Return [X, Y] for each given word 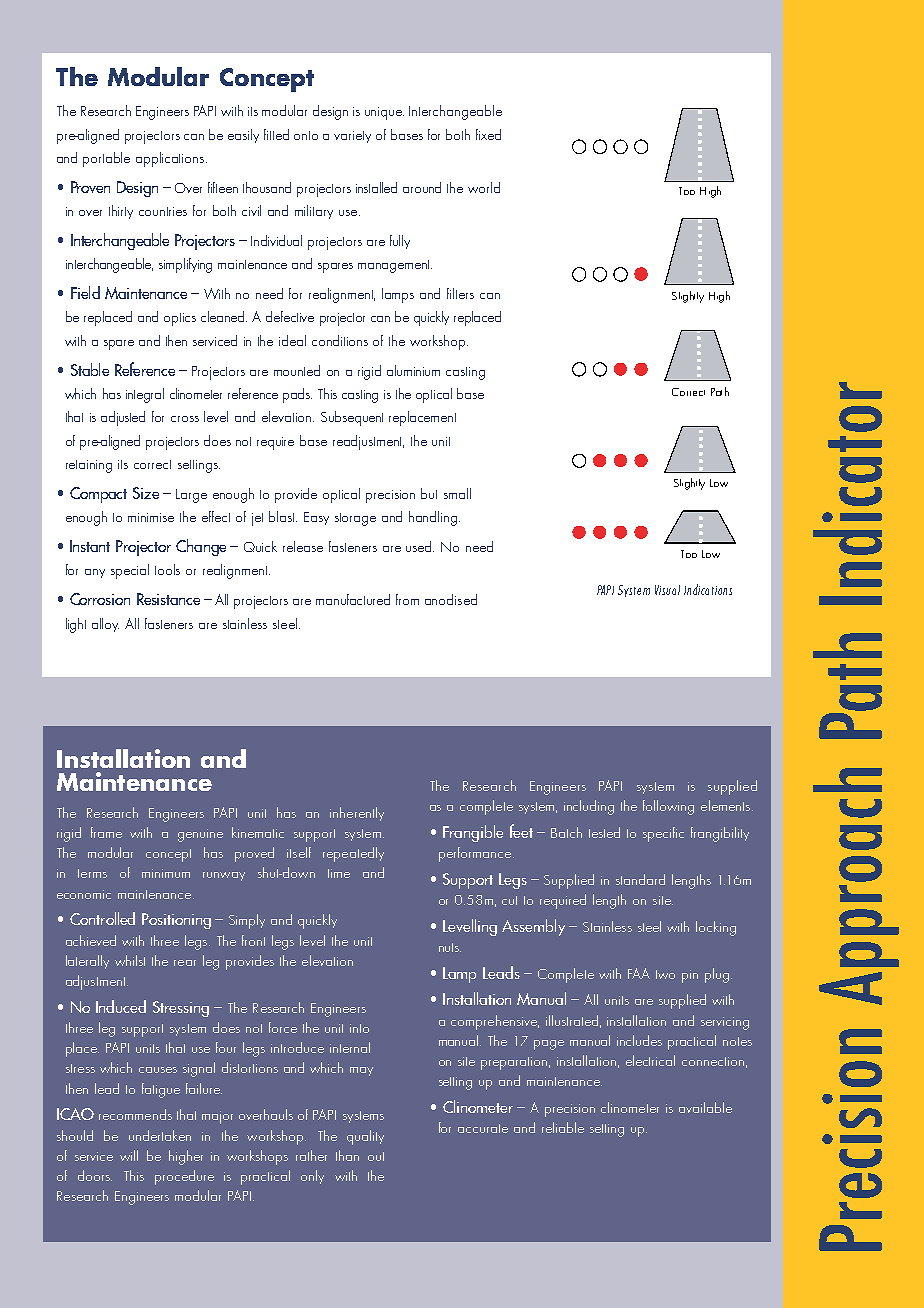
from [407, 599]
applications [171, 159]
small [457, 493]
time [339, 873]
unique [384, 113]
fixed [488, 134]
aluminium [413, 370]
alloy [105, 625]
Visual [667, 590]
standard [640, 879]
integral [145, 395]
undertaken [160, 1135]
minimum [166, 873]
